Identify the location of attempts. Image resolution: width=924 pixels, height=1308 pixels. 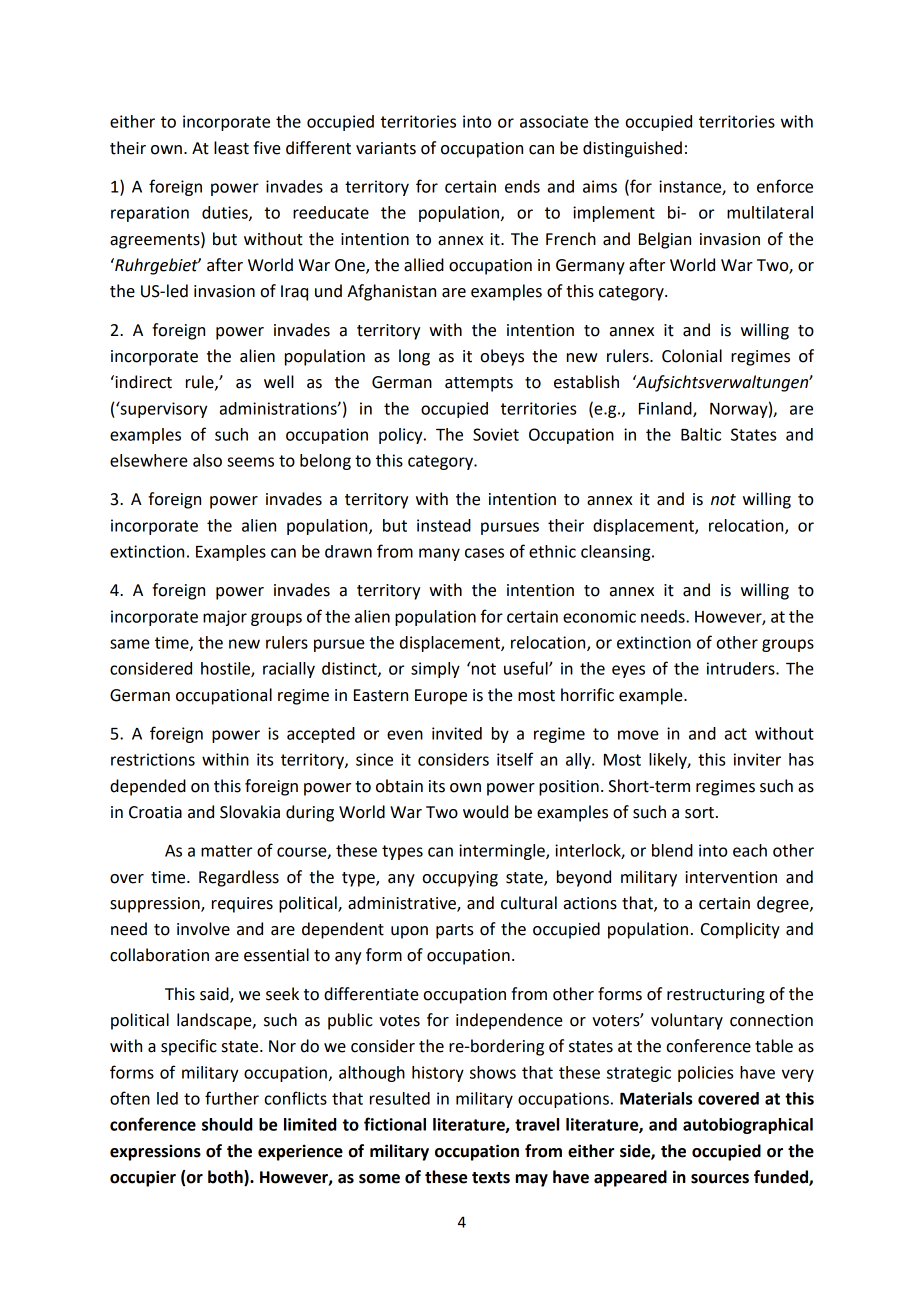
(479, 384).
